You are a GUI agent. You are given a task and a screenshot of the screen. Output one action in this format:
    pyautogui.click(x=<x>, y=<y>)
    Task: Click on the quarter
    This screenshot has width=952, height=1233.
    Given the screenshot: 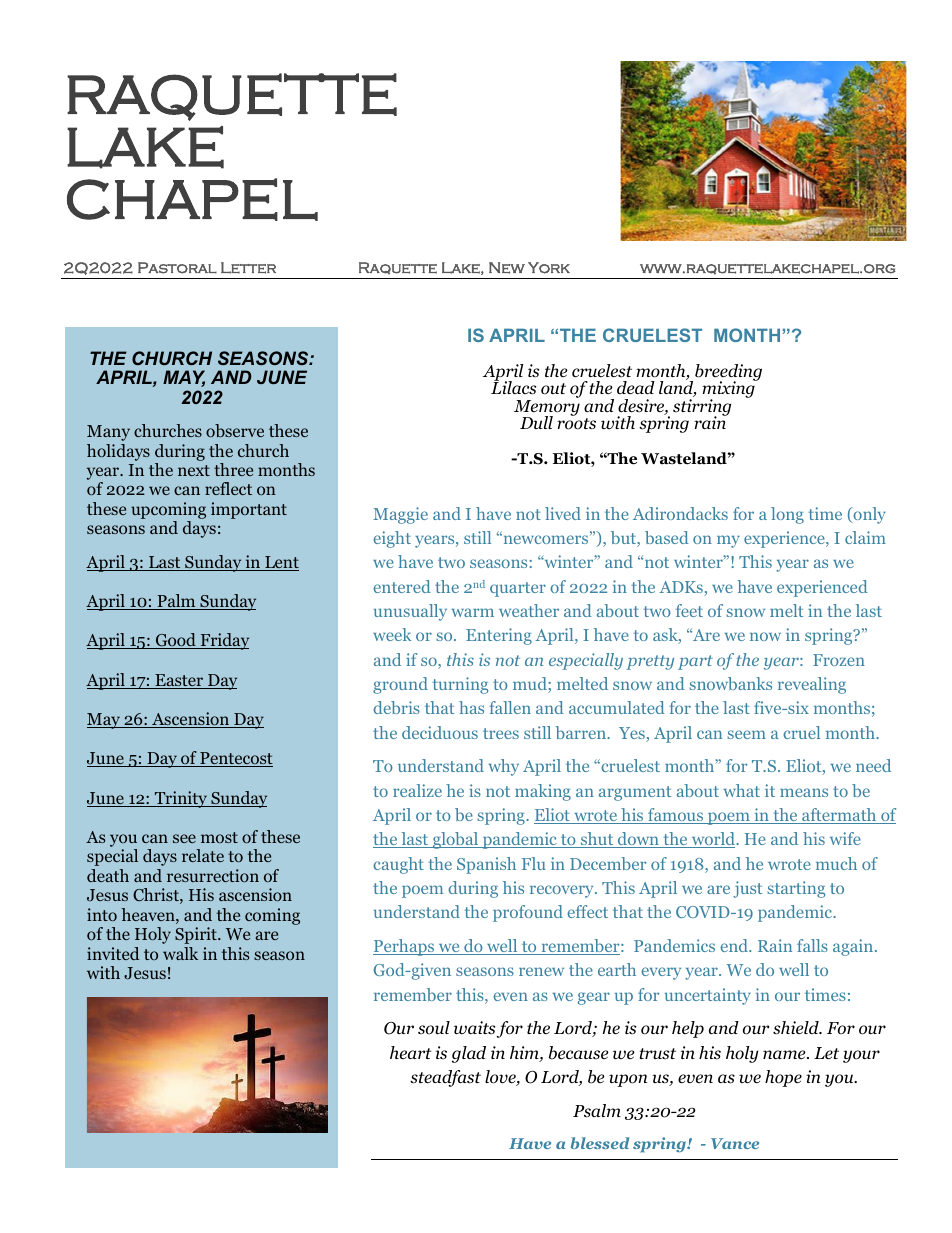 What is the action you would take?
    pyautogui.click(x=518, y=589)
